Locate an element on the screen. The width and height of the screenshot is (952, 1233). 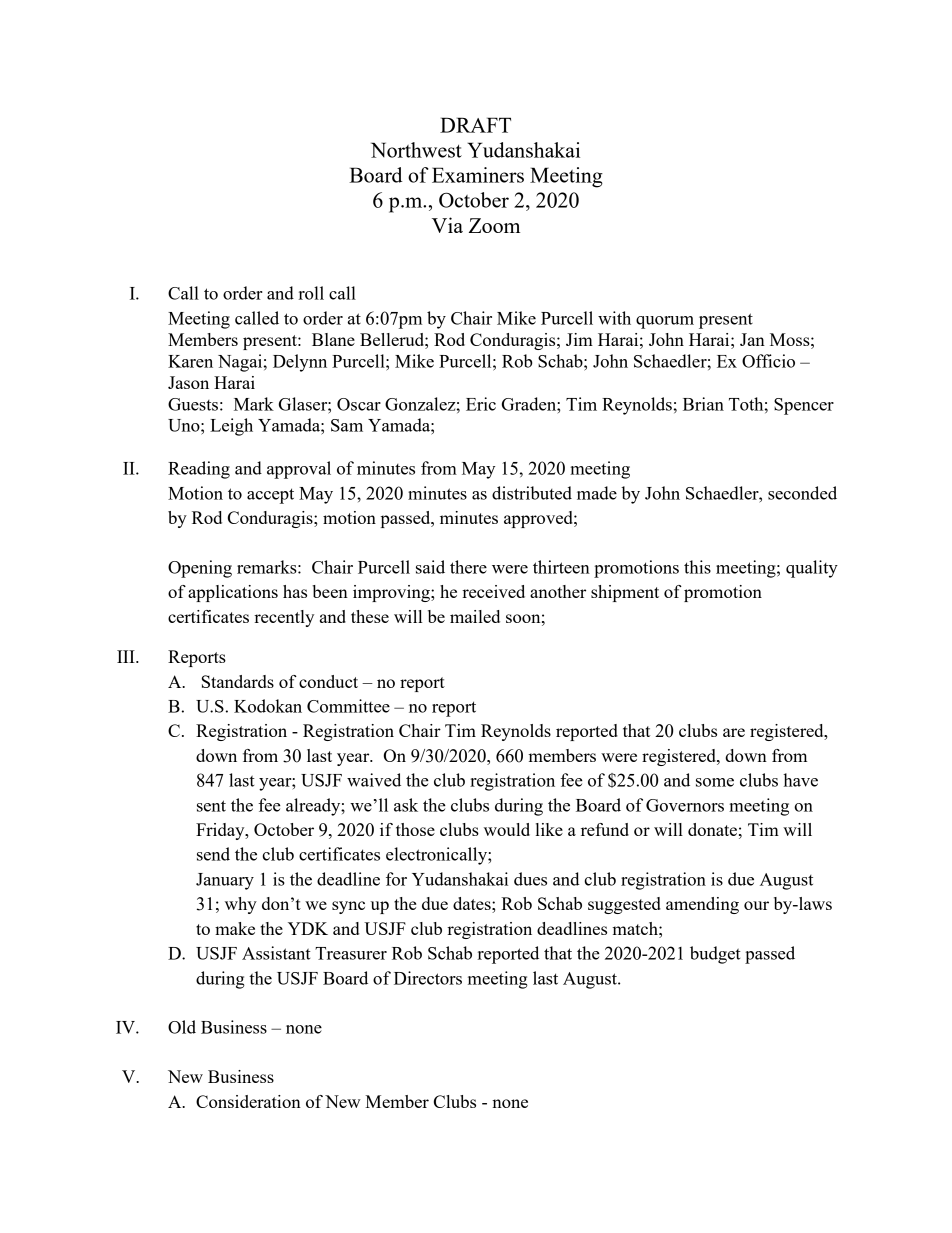
Northwest is located at coordinates (416, 150).
